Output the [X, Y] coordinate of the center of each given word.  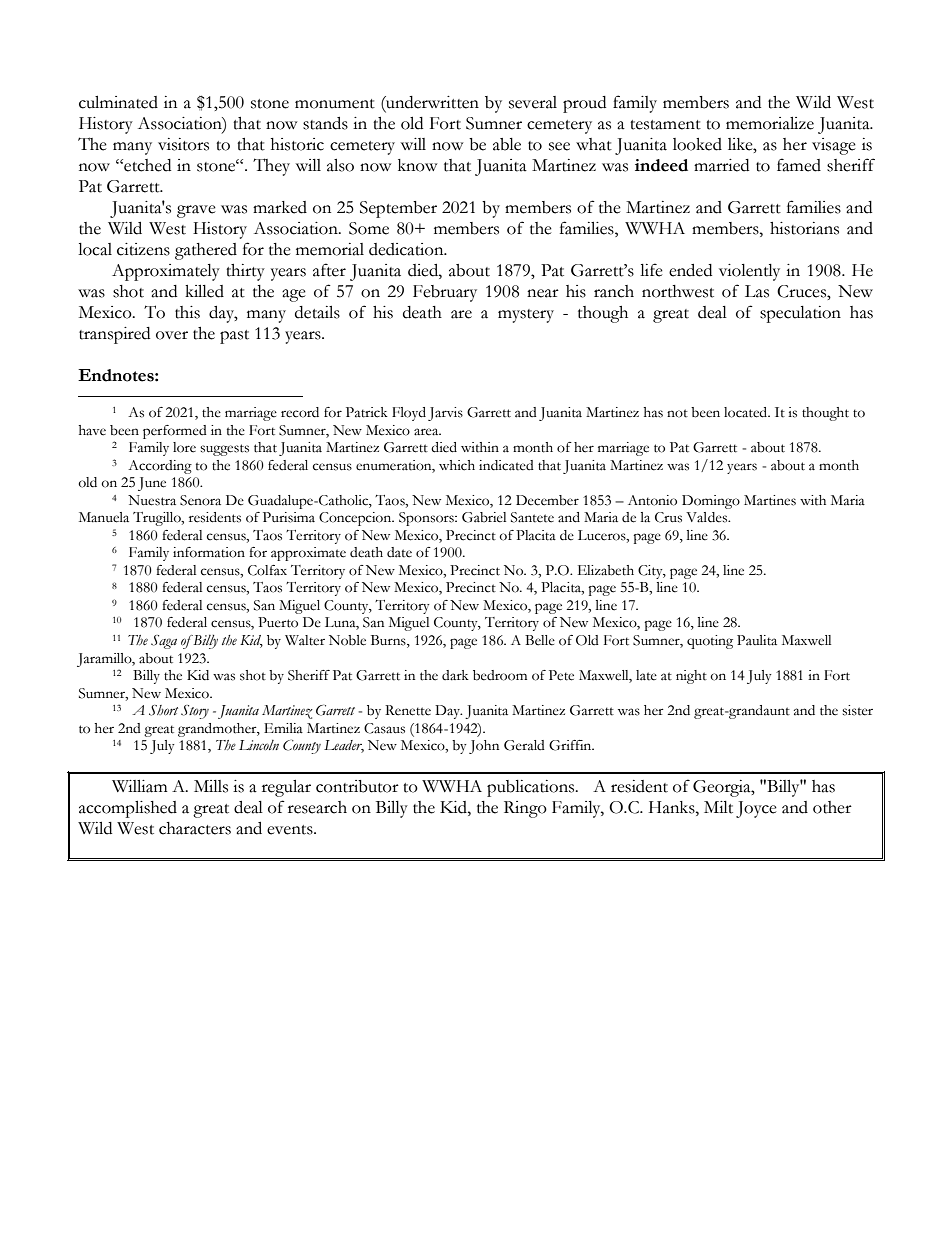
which [457, 465]
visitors [183, 144]
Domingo [711, 502]
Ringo [525, 809]
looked [697, 144]
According [160, 467]
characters [195, 828]
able [507, 144]
